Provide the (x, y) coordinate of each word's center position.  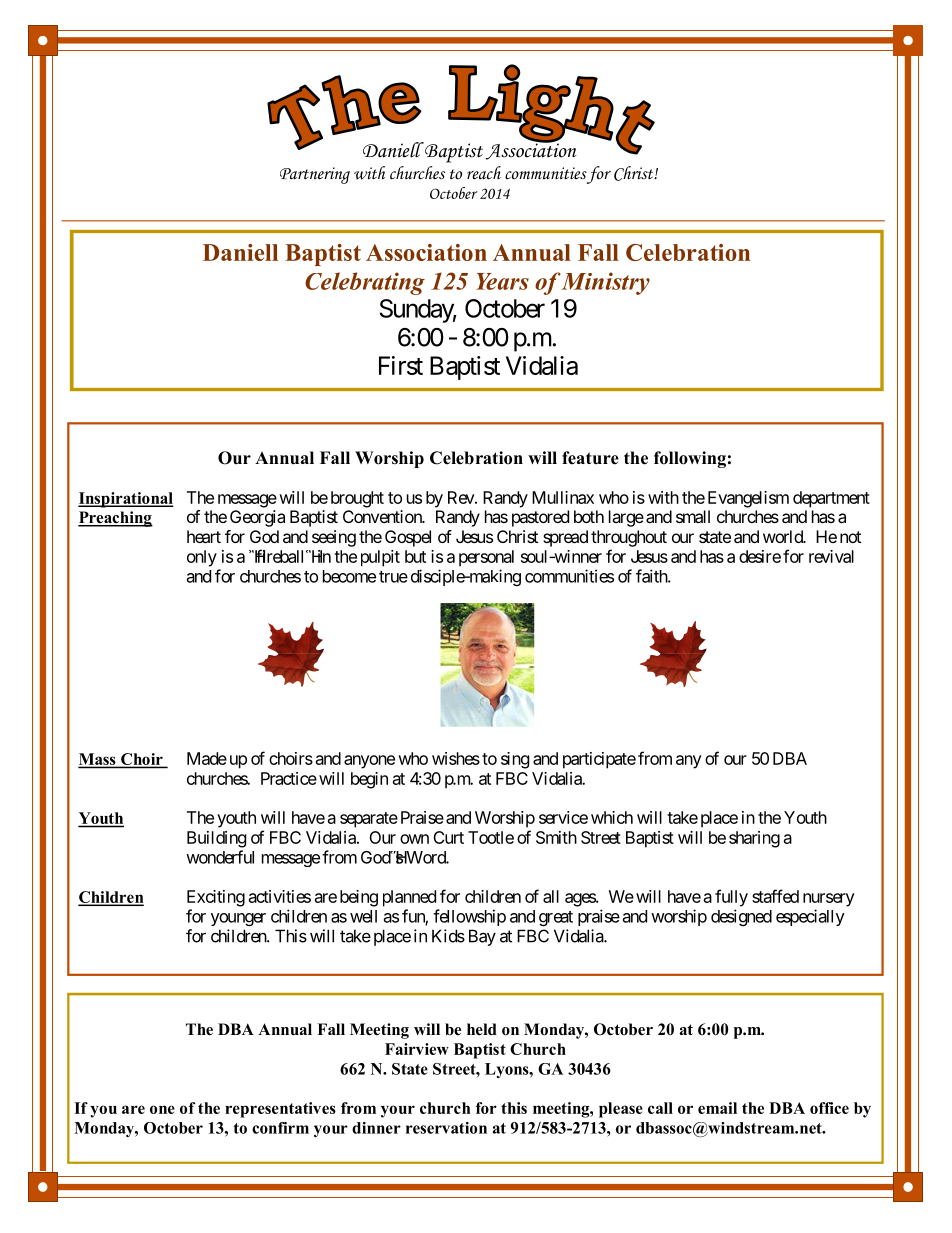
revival (831, 556)
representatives (280, 1110)
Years (502, 281)
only (202, 558)
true (393, 577)
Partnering (315, 175)
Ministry (605, 283)
